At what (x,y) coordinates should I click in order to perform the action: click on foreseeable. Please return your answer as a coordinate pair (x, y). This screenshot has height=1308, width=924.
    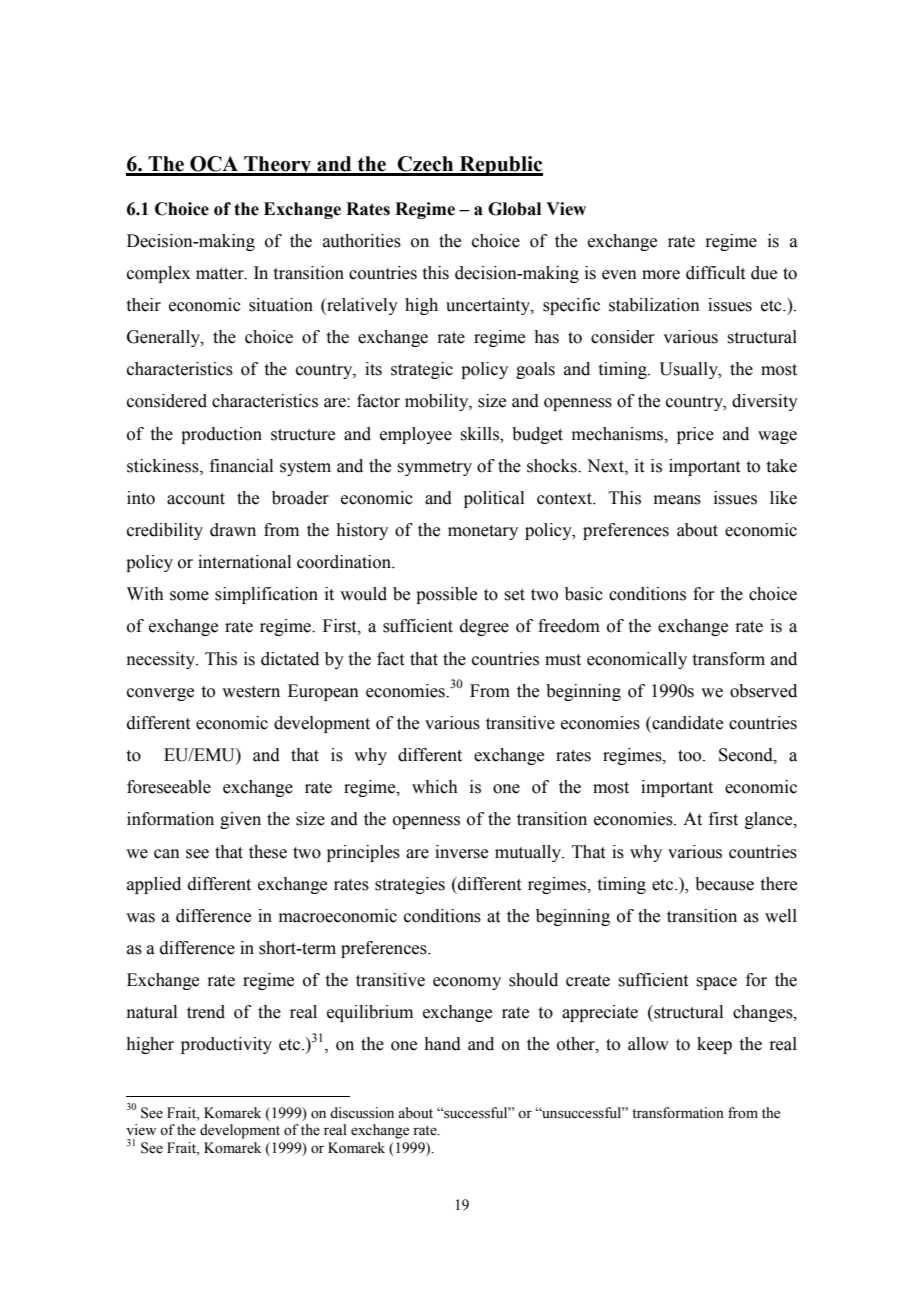
    Looking at the image, I should click on (169, 787).
